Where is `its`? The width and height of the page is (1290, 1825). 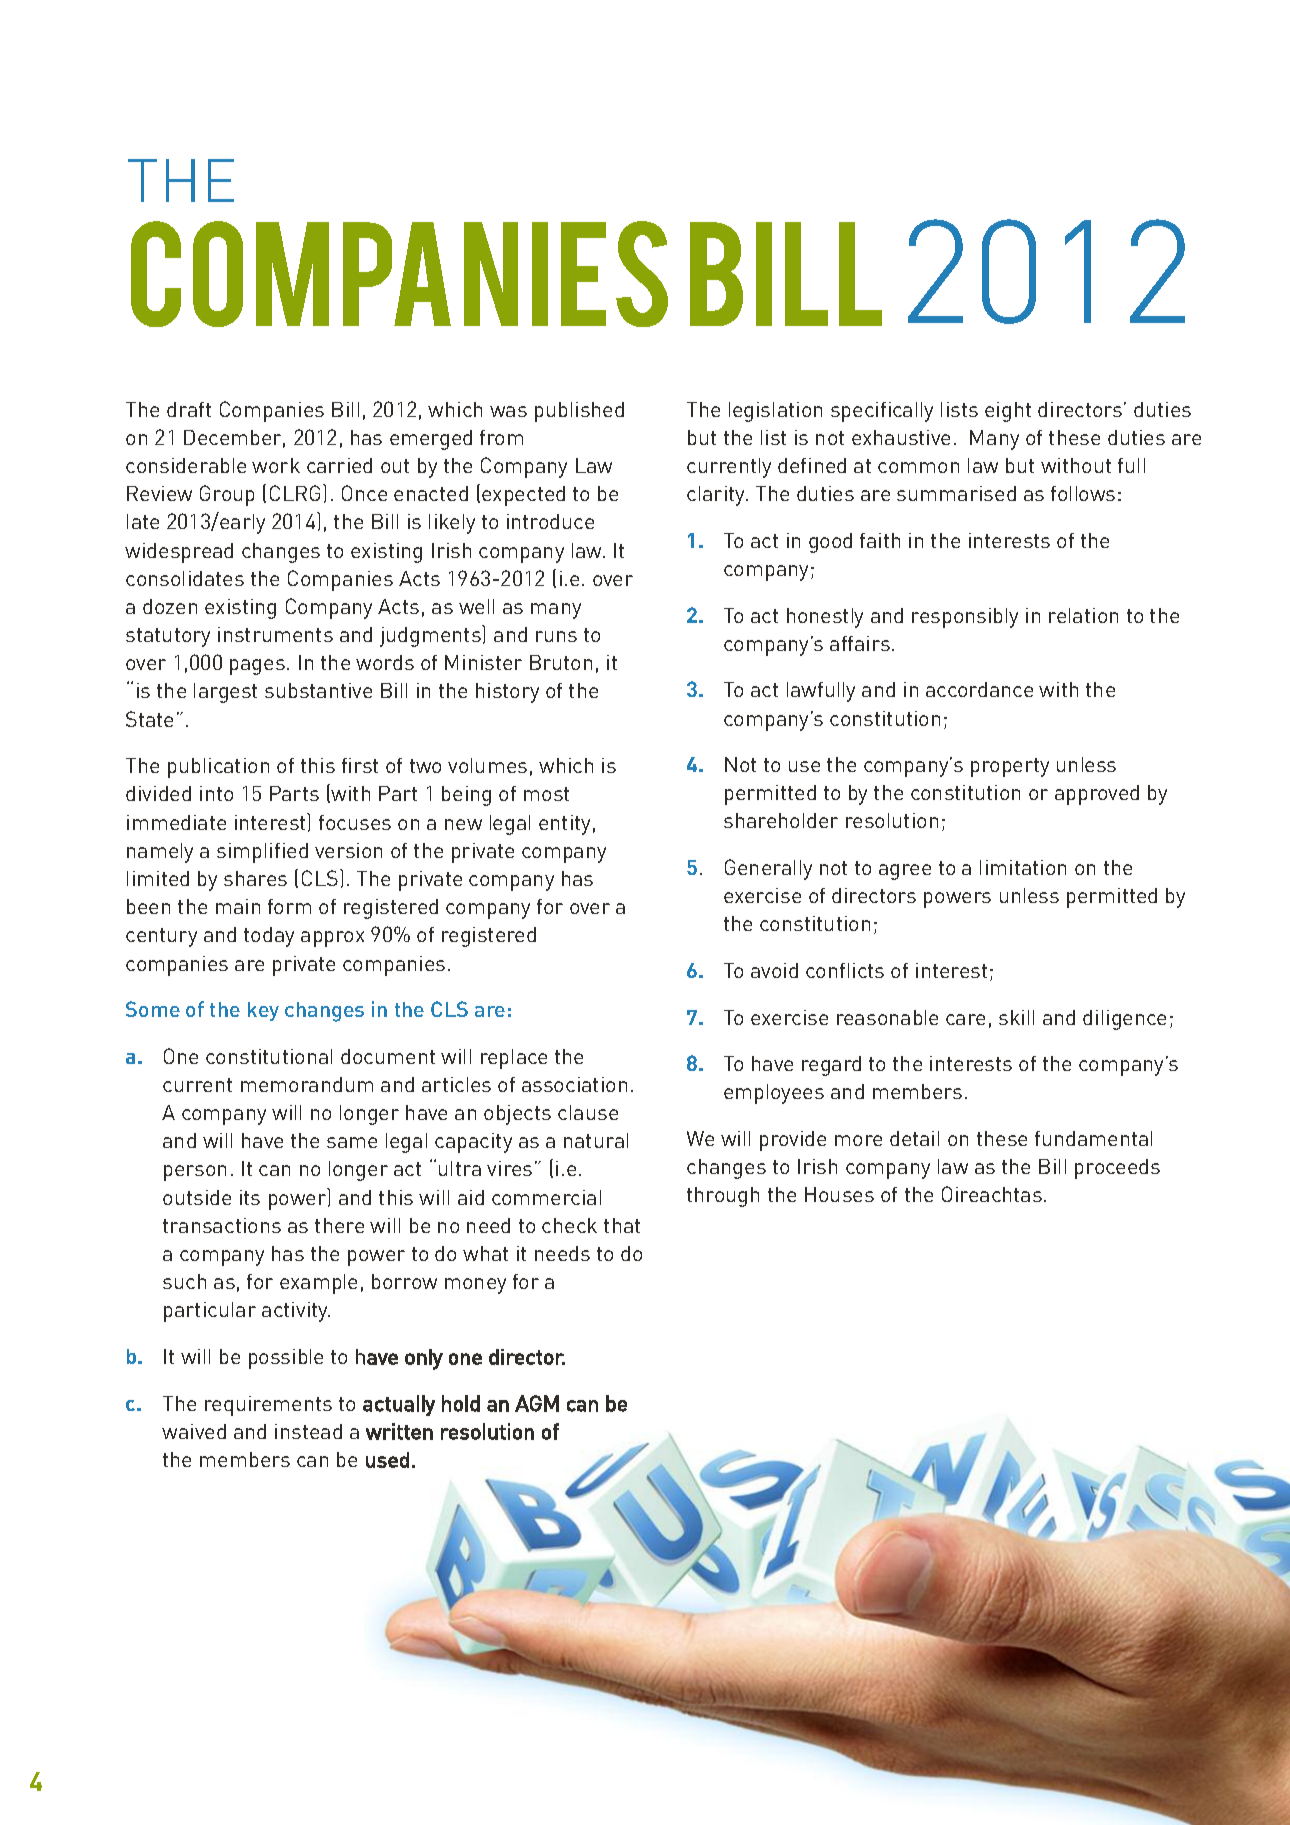
its is located at coordinates (250, 1197).
